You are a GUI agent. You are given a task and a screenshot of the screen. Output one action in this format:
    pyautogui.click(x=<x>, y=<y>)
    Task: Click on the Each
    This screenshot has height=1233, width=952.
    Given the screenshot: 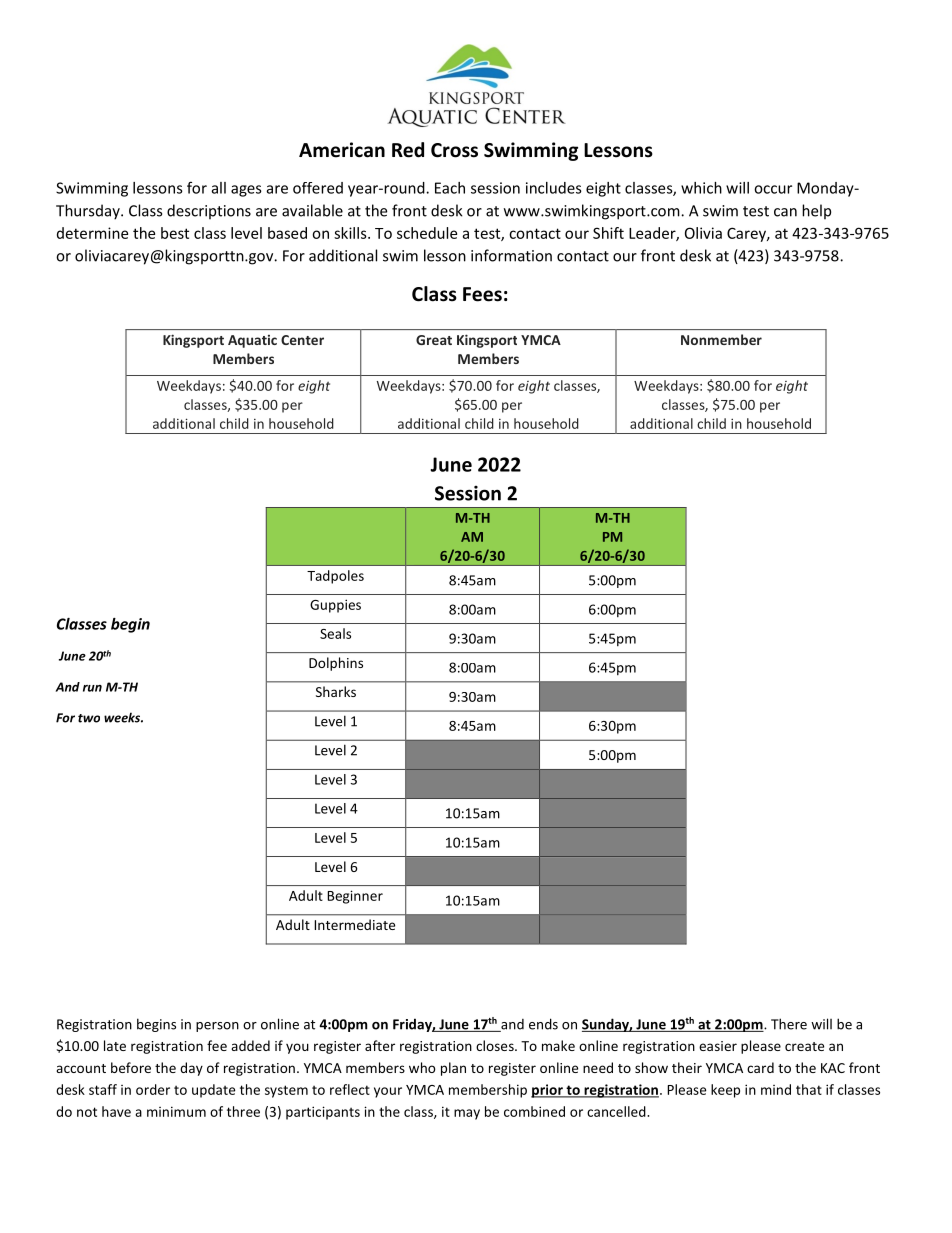 What is the action you would take?
    pyautogui.click(x=450, y=188)
